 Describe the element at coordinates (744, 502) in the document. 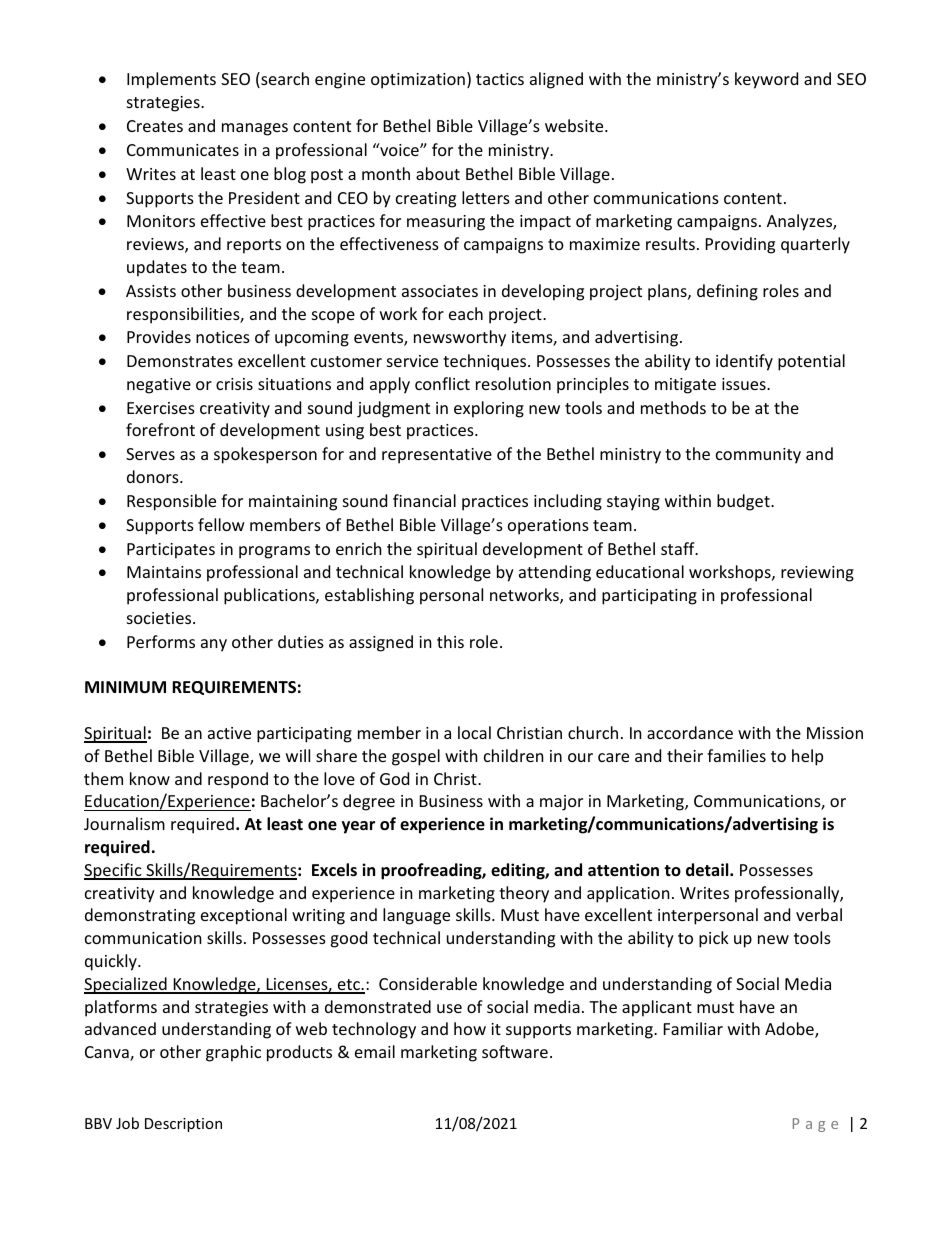

I see `budget` at that location.
